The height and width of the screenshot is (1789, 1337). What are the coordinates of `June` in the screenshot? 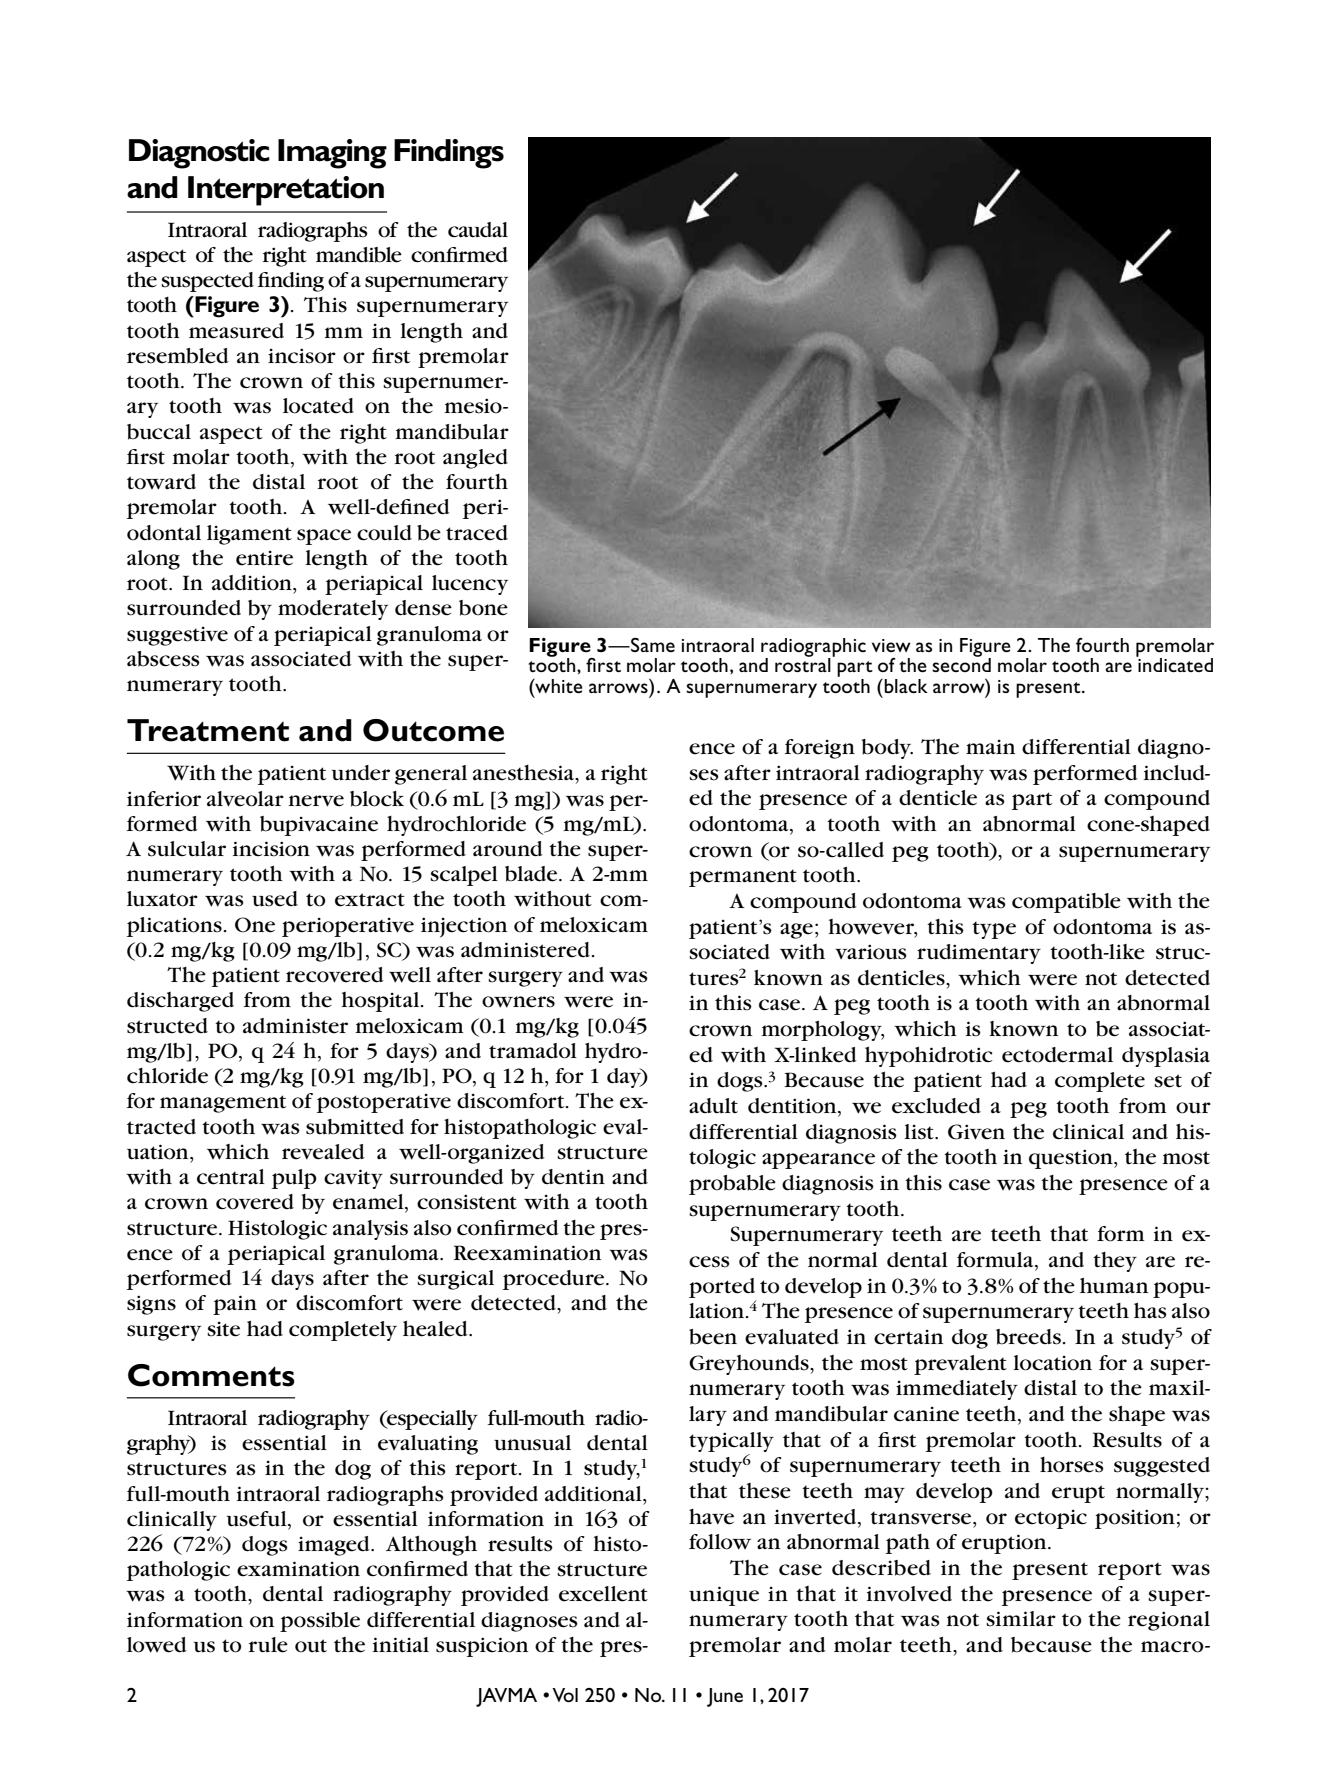 It's located at (725, 1697).
